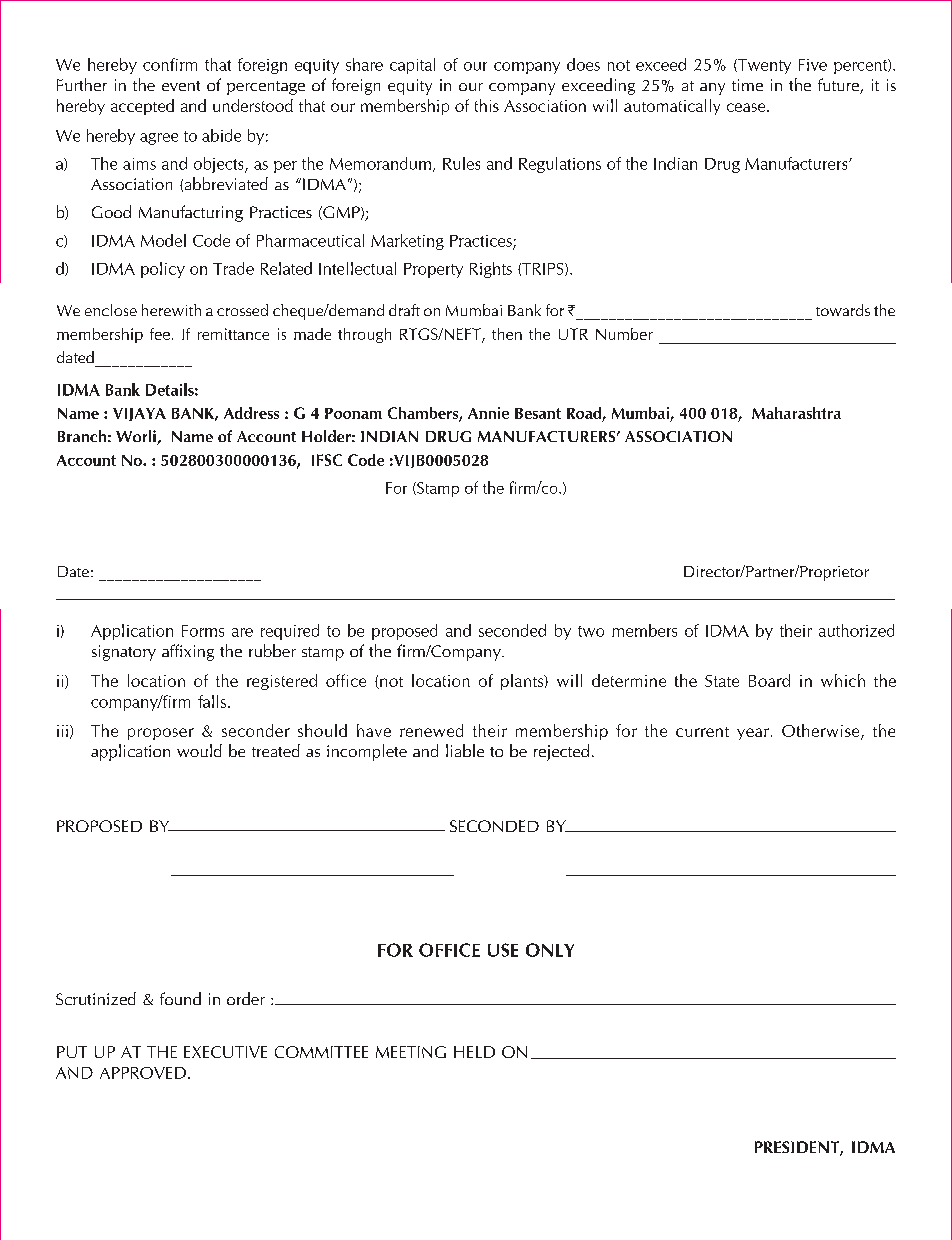  What do you see at coordinates (251, 413) in the image?
I see `Address` at bounding box center [251, 413].
